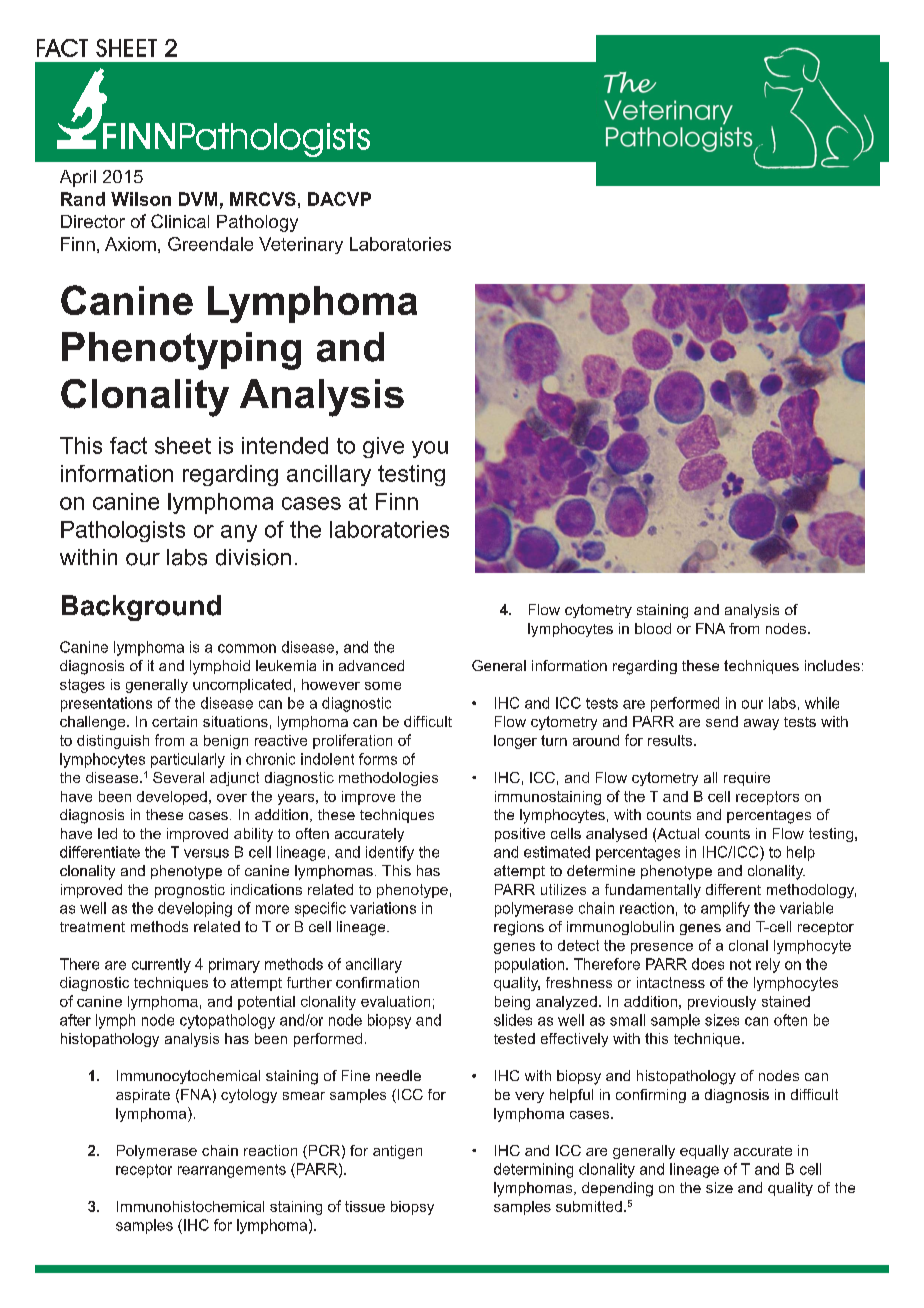  What do you see at coordinates (430, 449) in the screenshot?
I see `you` at bounding box center [430, 449].
